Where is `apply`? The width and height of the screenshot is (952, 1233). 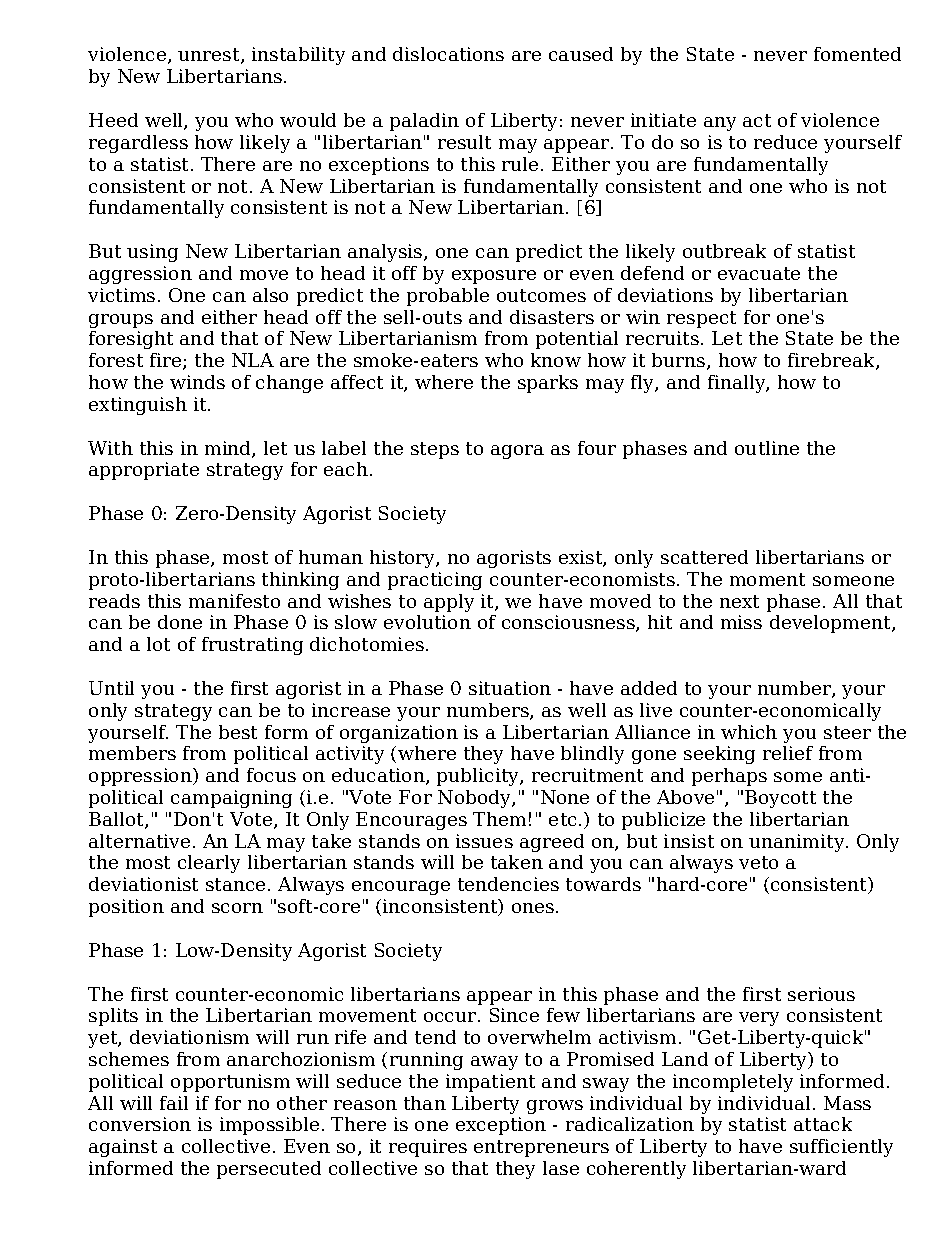
apply is located at coordinates (449, 603).
